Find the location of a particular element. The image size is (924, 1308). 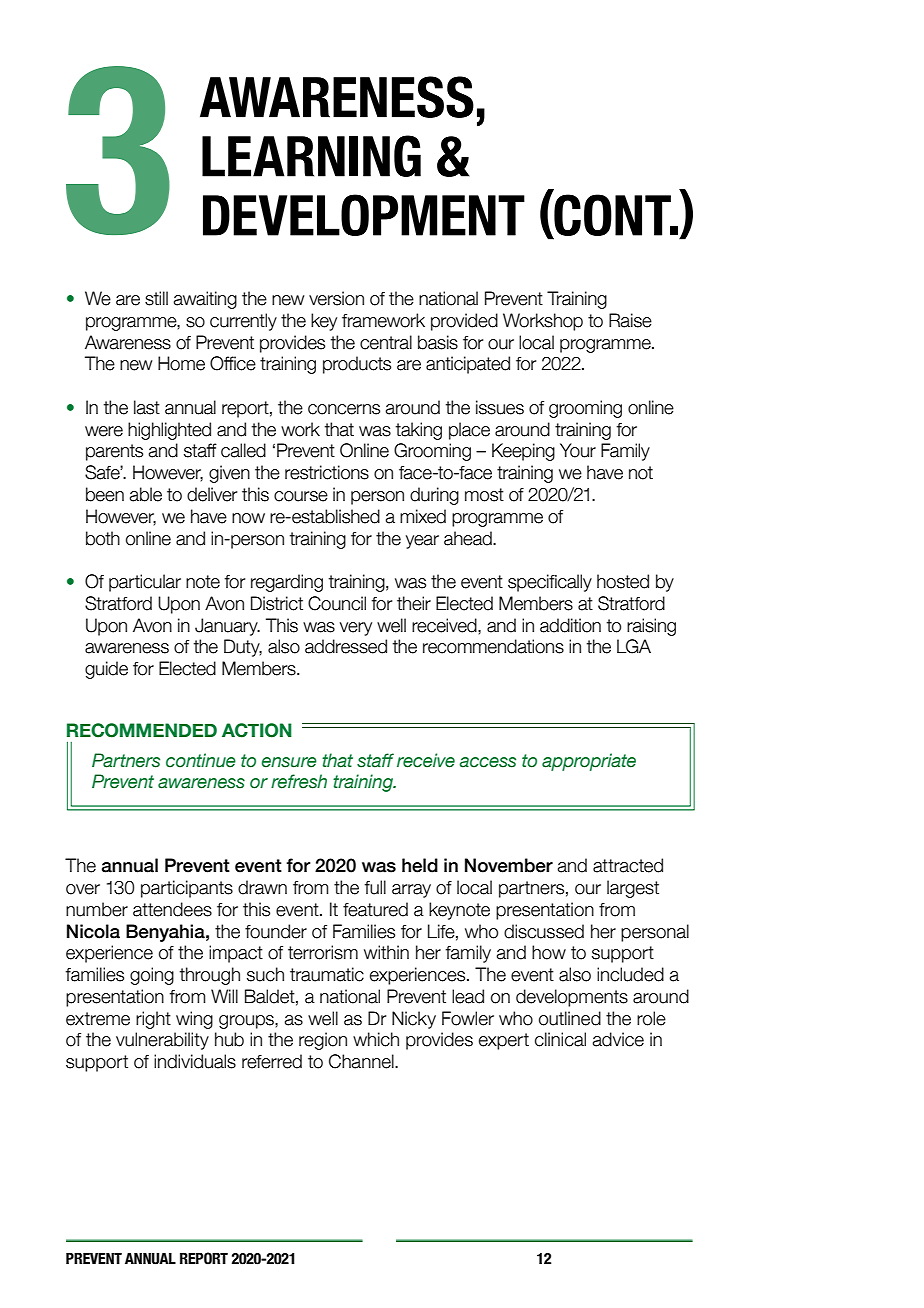

particular is located at coordinates (145, 583).
